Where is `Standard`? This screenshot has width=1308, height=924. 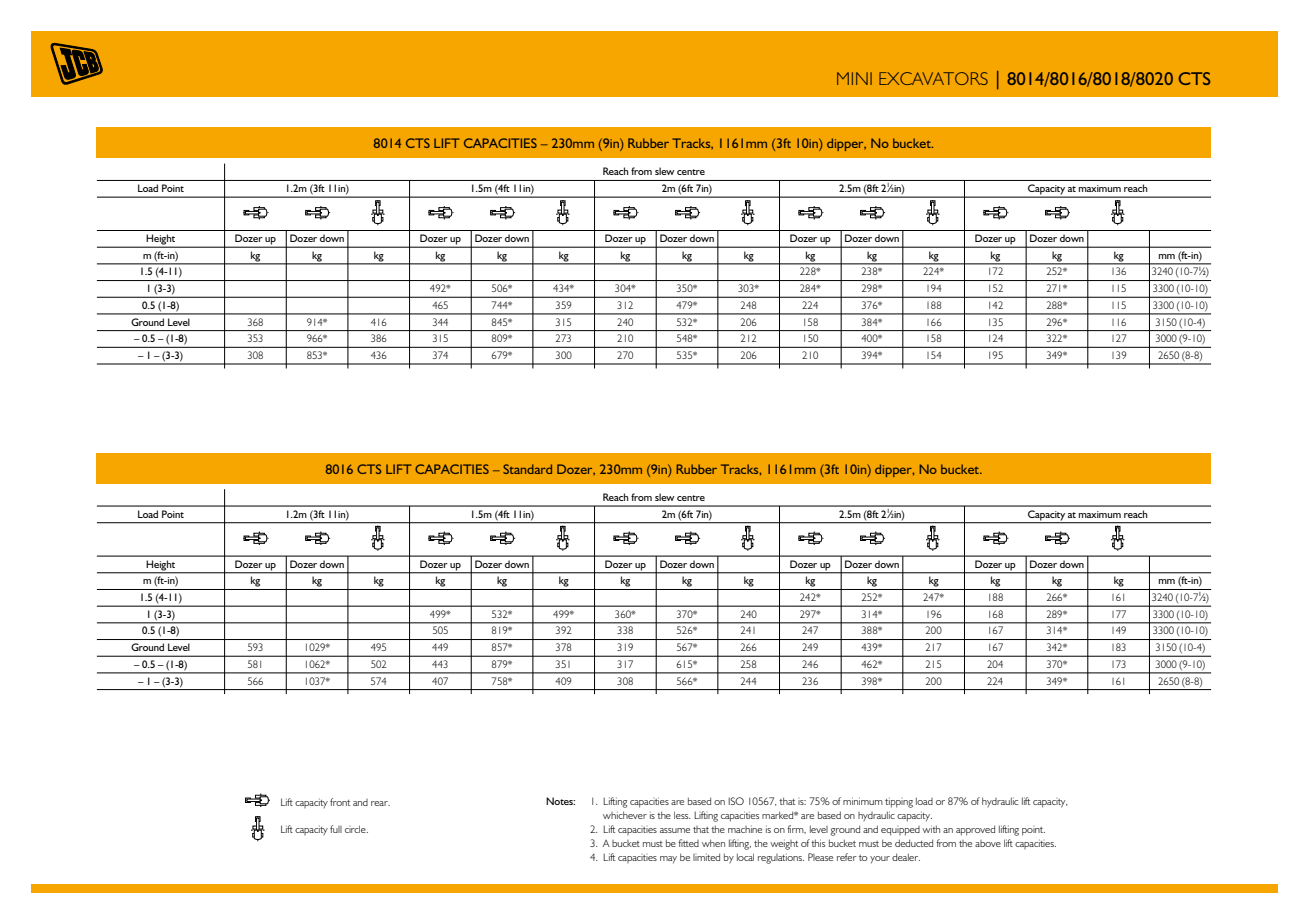 Standard is located at coordinates (527, 469).
